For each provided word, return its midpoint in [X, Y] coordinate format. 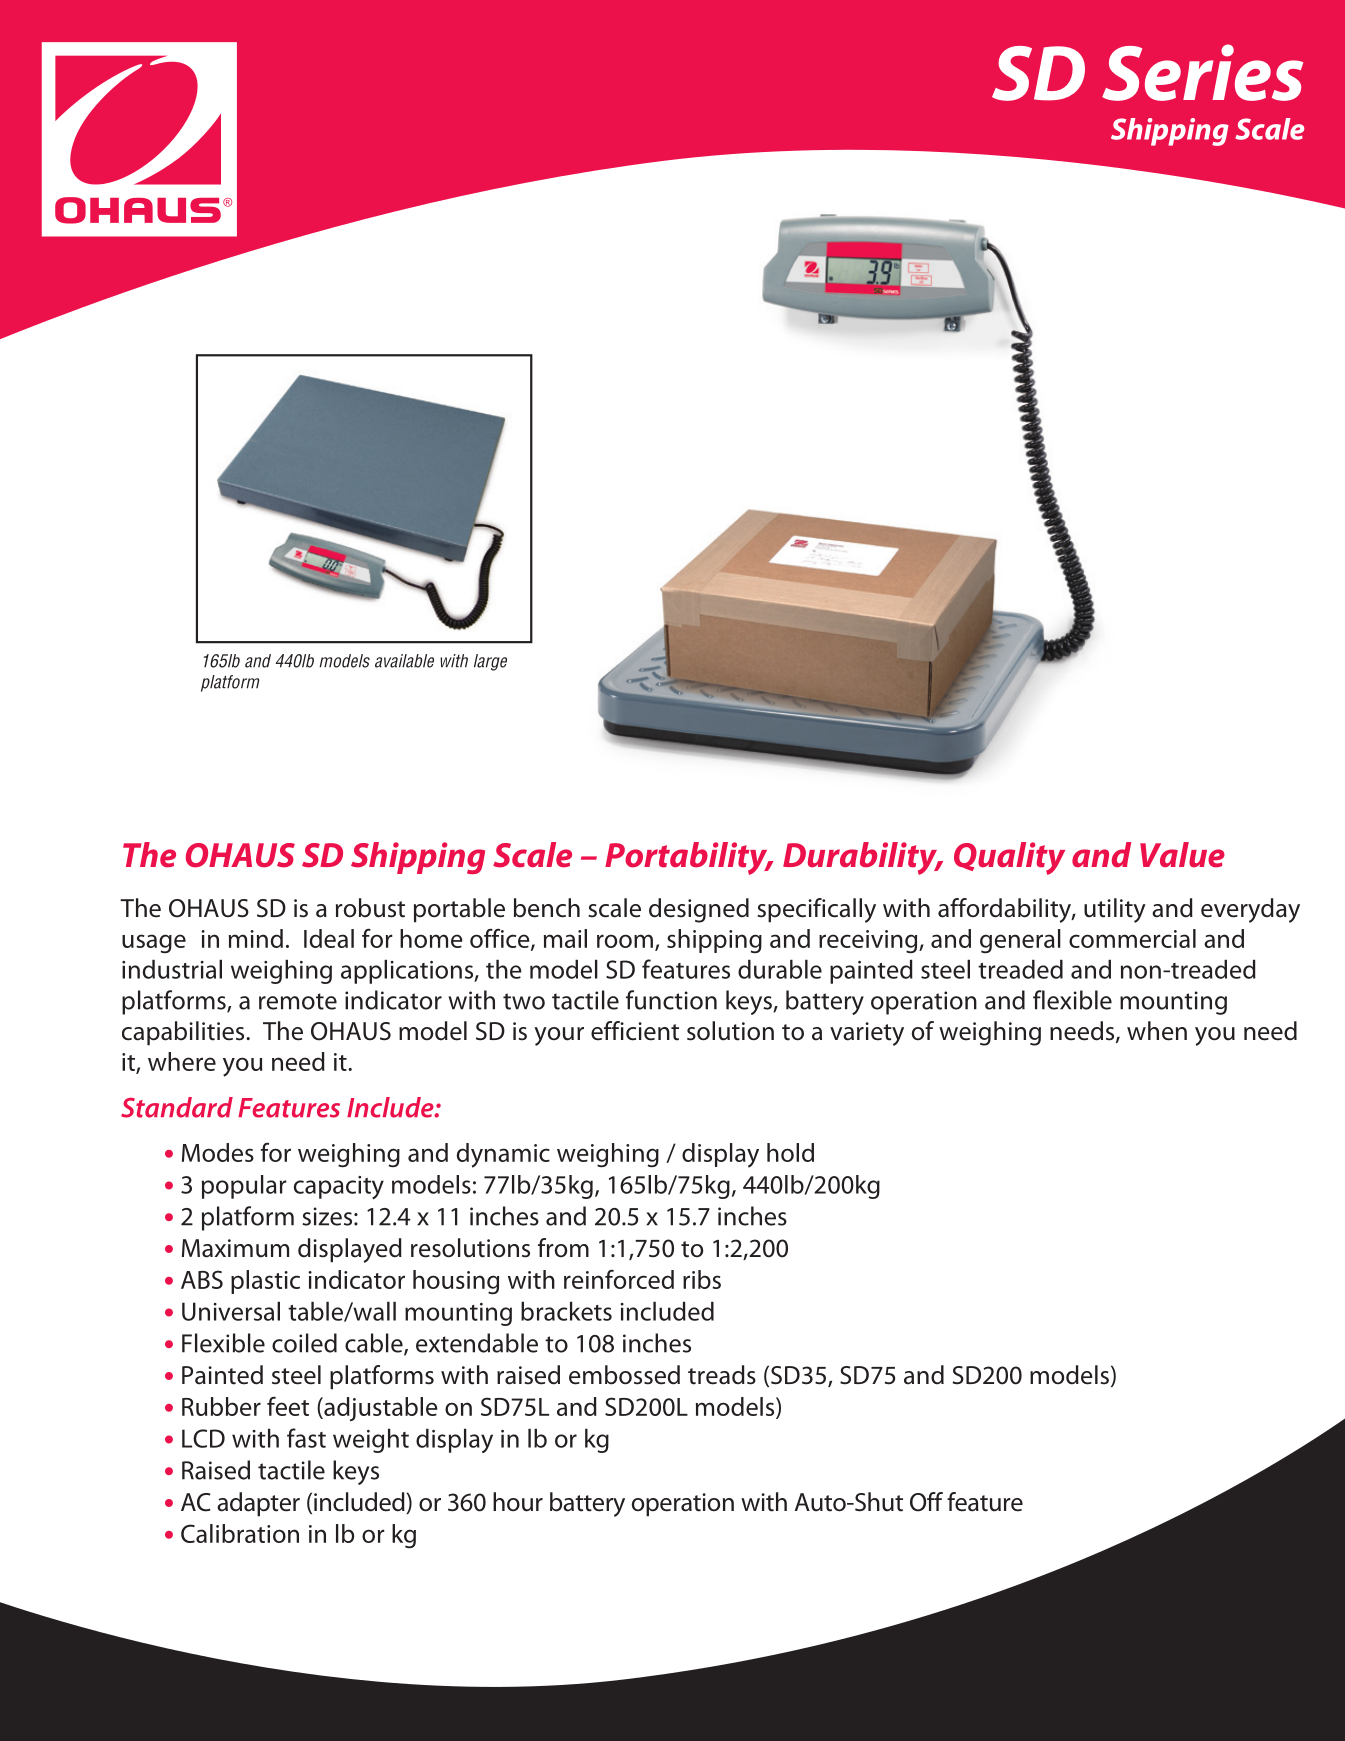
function [671, 1000]
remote [298, 1001]
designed [699, 910]
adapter [258, 1504]
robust [370, 908]
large [490, 662]
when [1157, 1031]
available [404, 661]
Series [1202, 72]
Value [1182, 855]
